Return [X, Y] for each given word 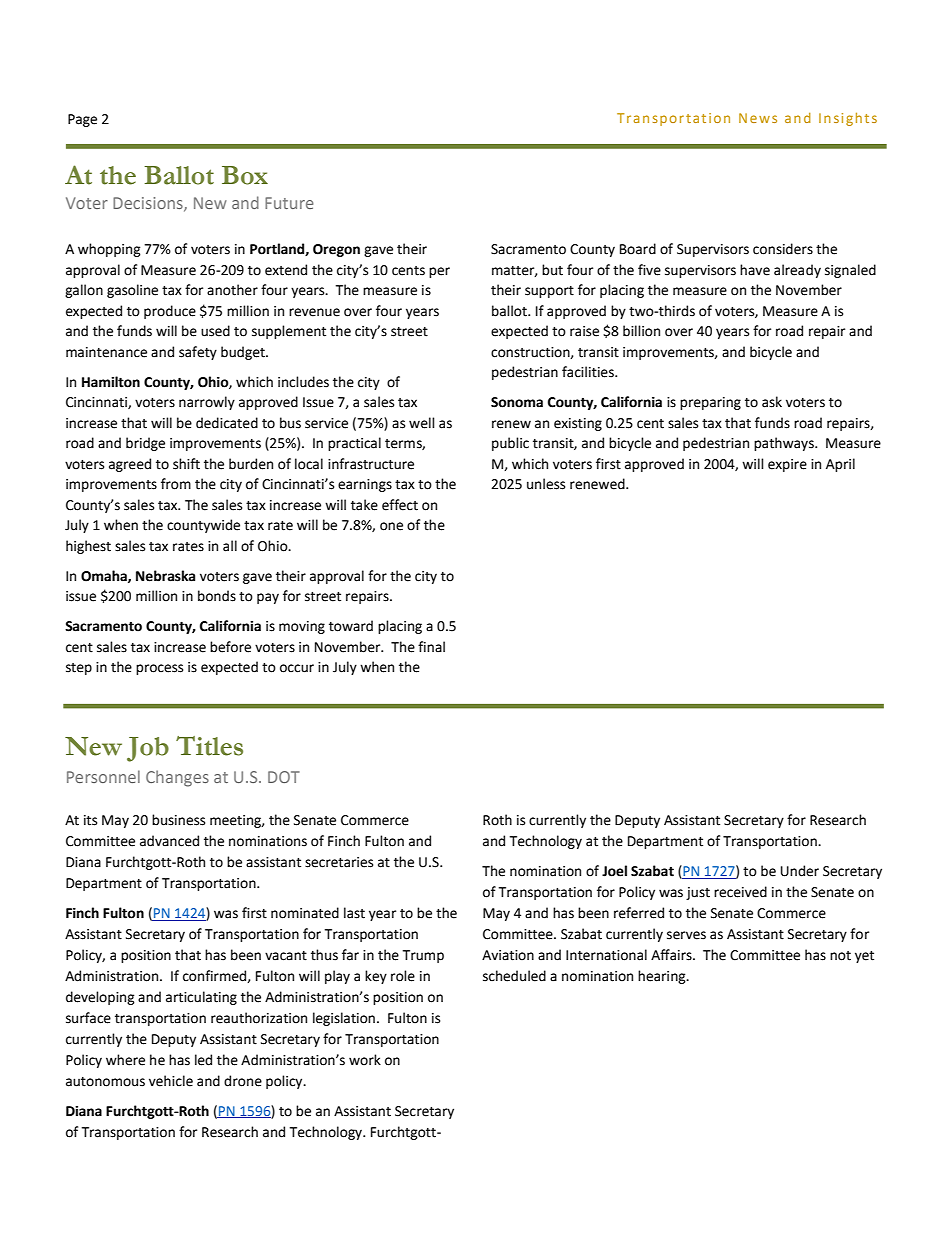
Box [245, 175]
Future [289, 203]
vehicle [171, 1081]
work [365, 1060]
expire [787, 465]
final [431, 647]
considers [783, 249]
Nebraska [165, 576]
